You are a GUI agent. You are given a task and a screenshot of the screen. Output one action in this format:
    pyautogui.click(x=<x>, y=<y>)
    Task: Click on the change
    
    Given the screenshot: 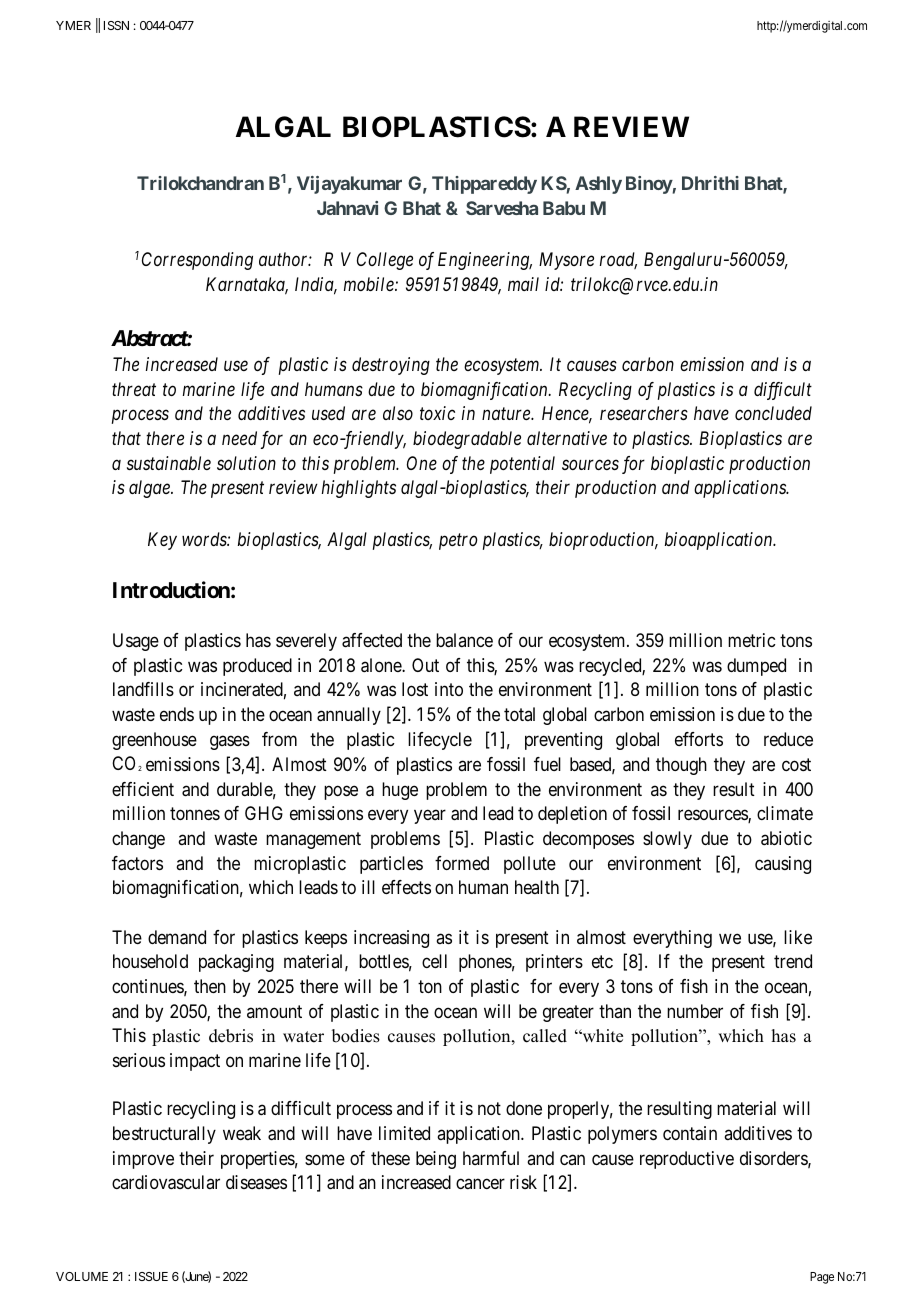 What is the action you would take?
    pyautogui.click(x=138, y=840)
